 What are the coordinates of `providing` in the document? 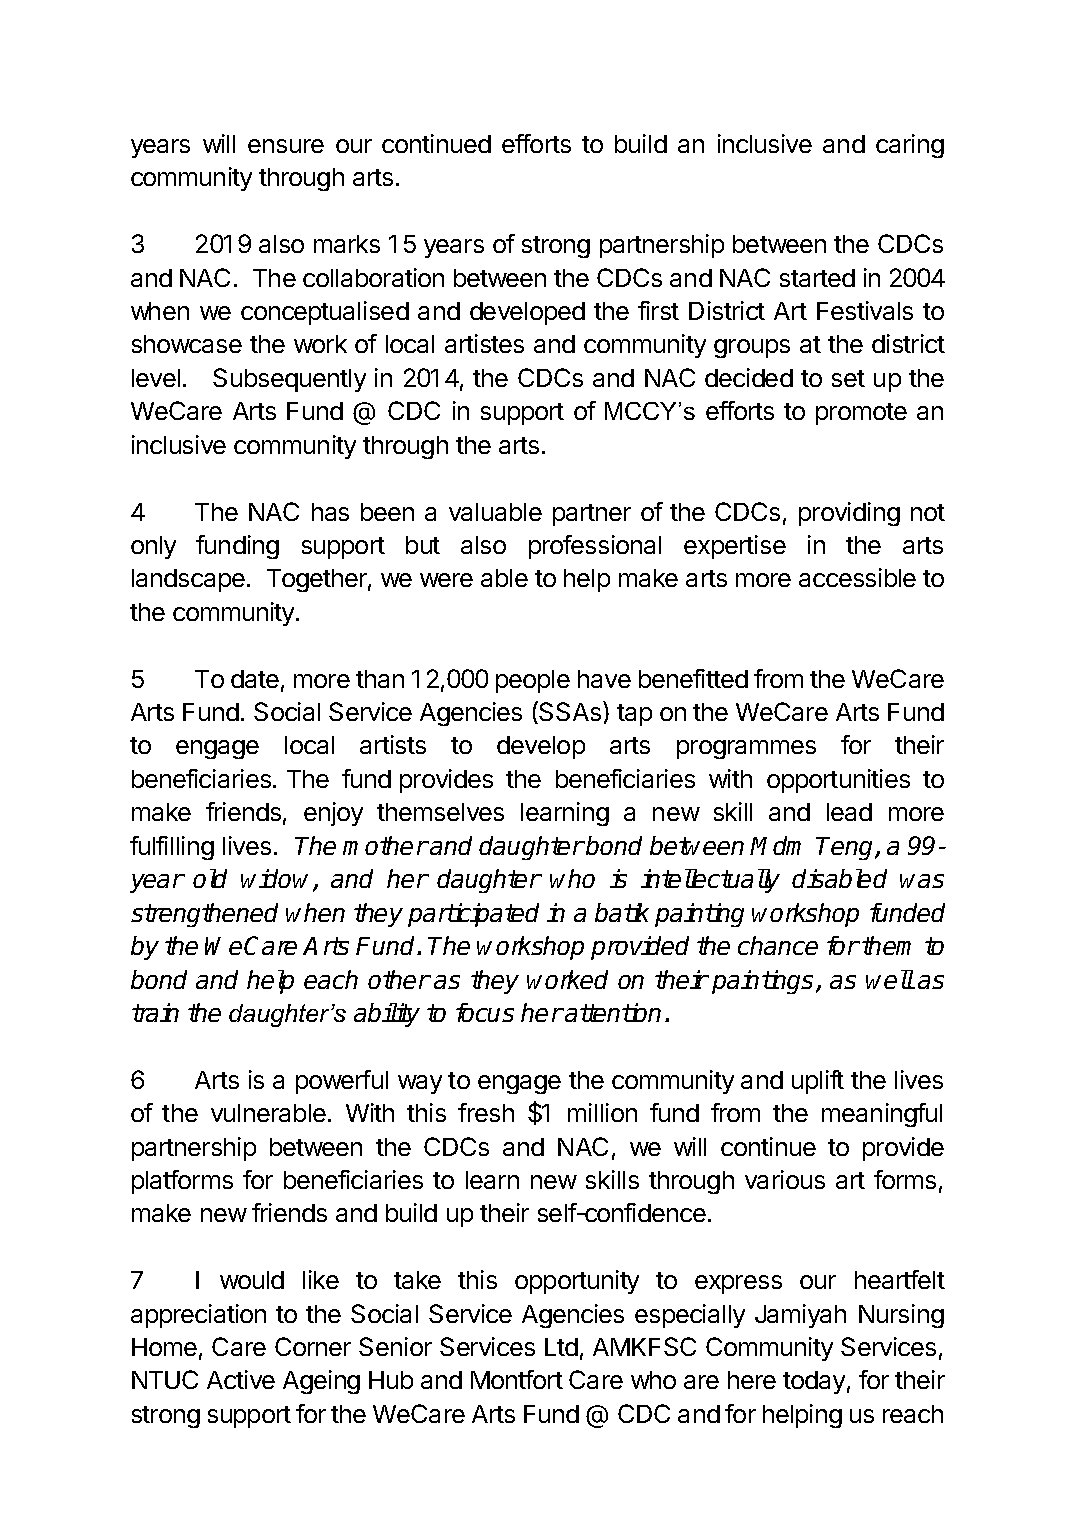 It's located at (849, 514).
